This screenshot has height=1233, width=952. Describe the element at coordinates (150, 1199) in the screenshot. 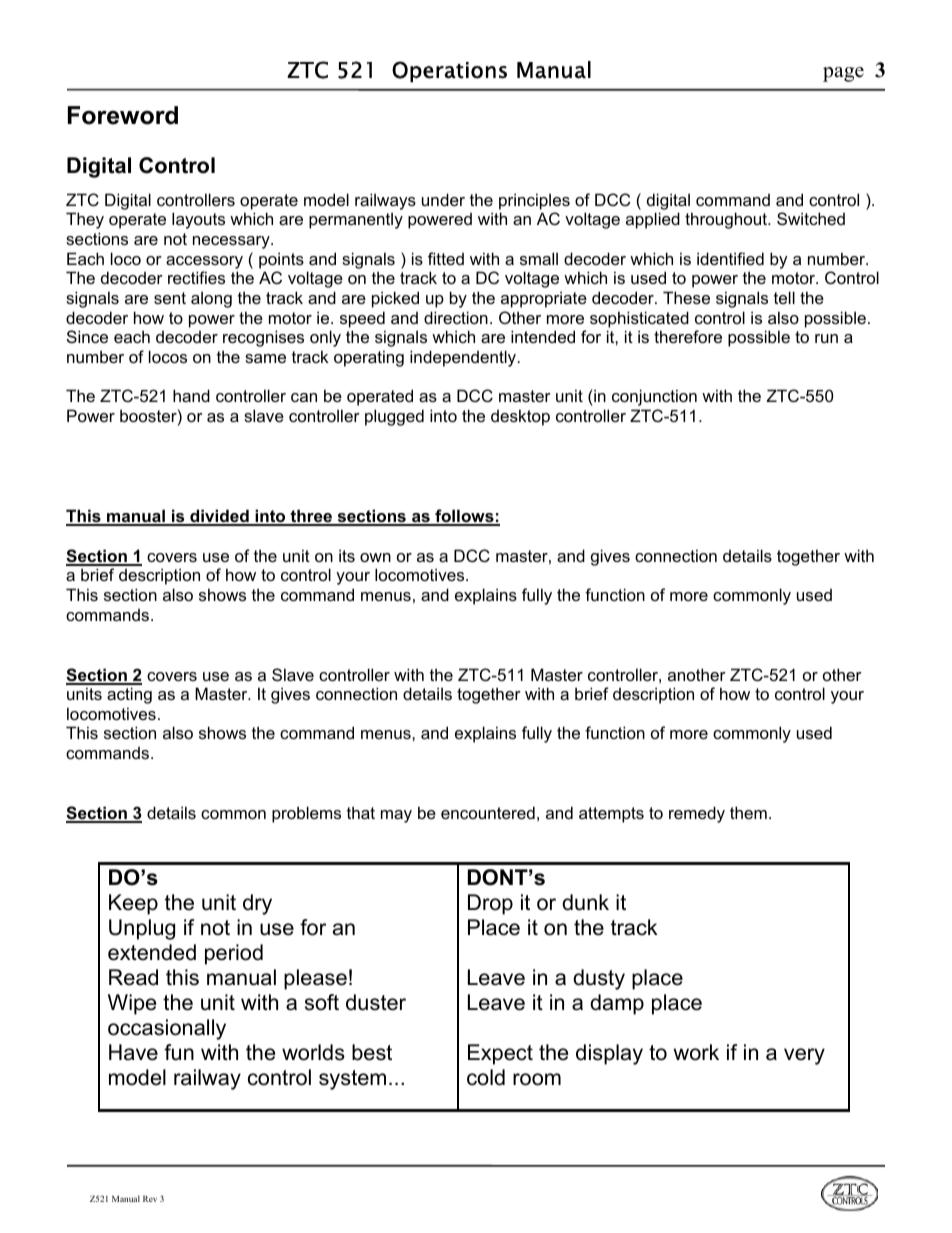

I see `Rev` at that location.
